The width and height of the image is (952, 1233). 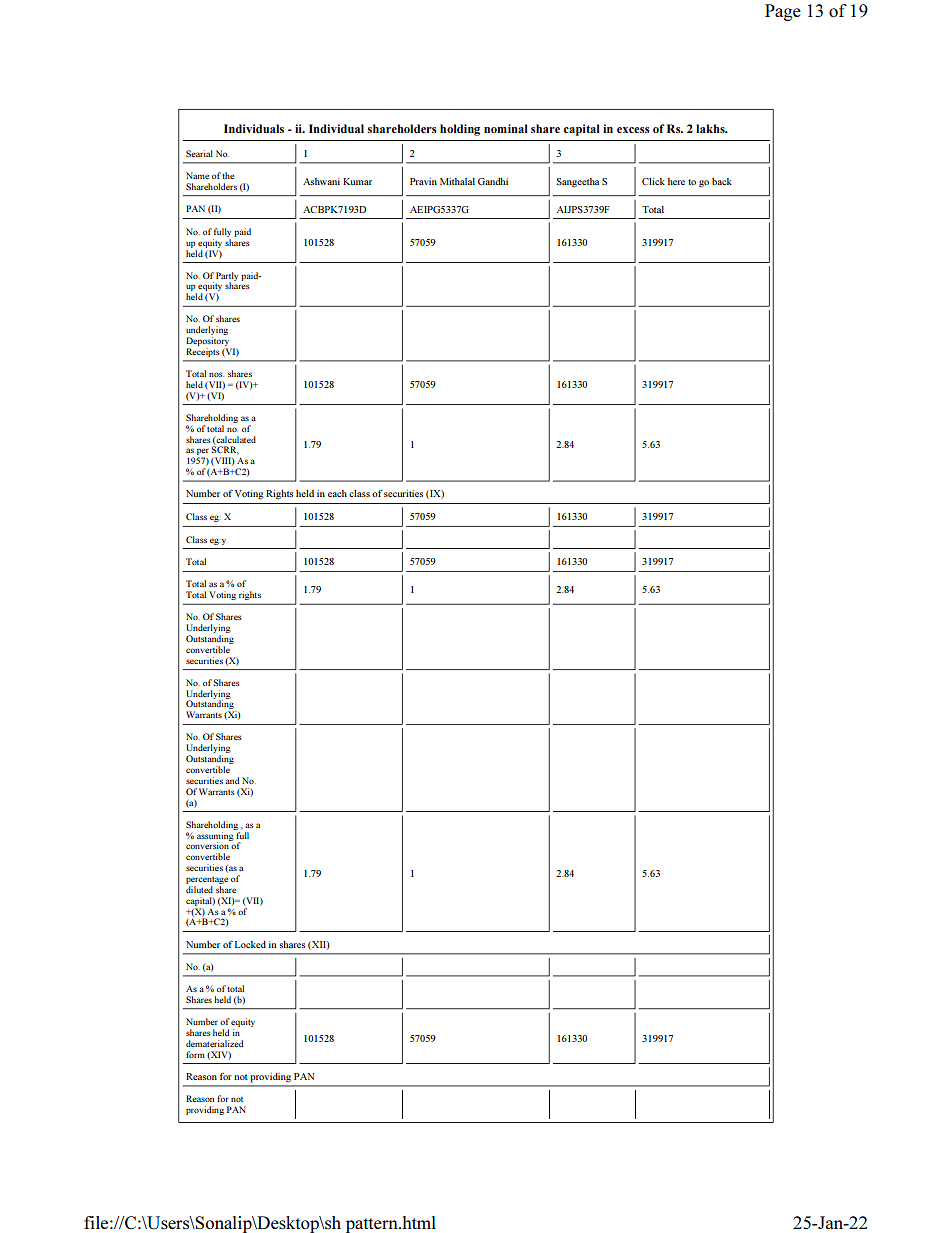 What do you see at coordinates (337, 493) in the image?
I see `each` at bounding box center [337, 493].
